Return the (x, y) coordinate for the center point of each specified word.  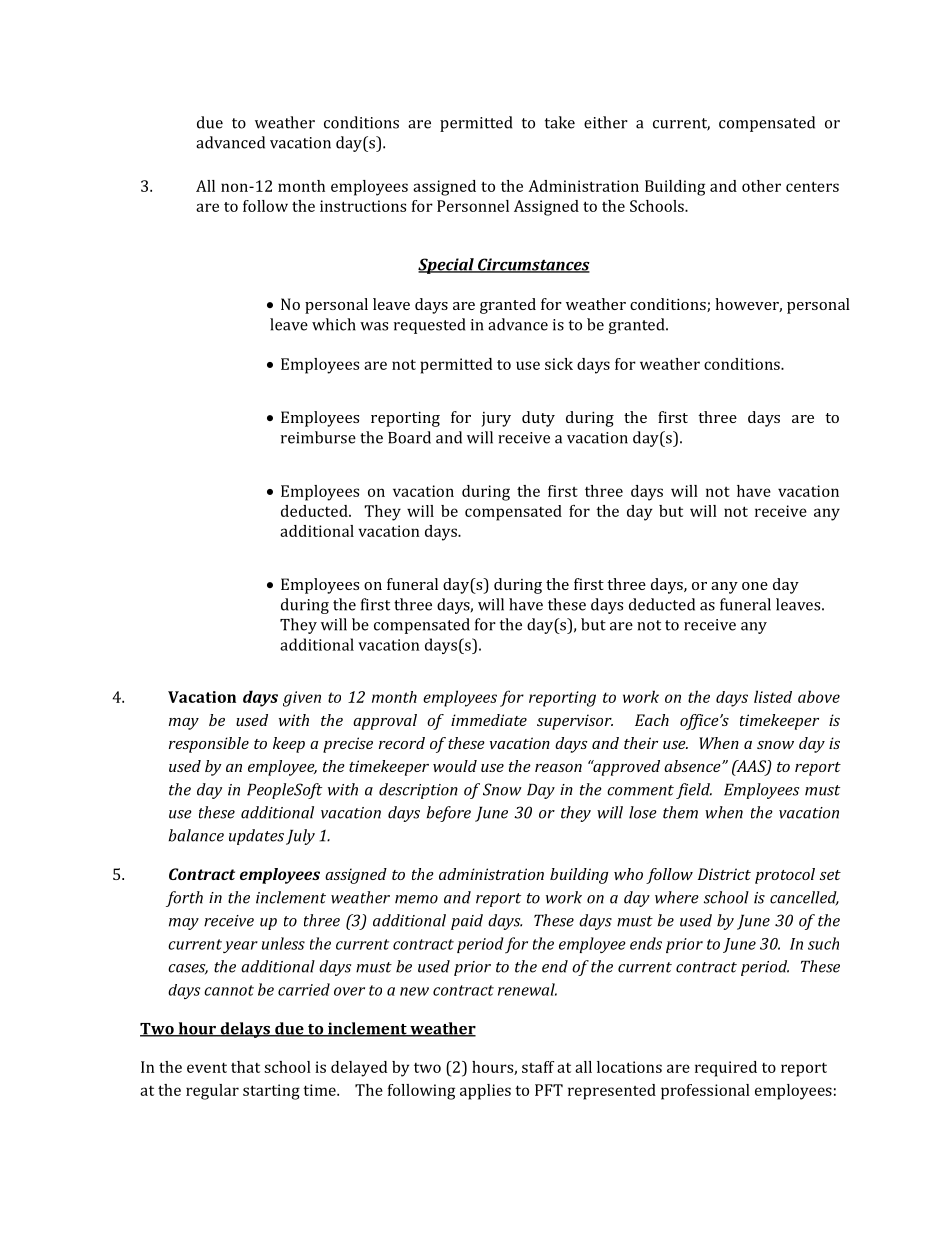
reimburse (318, 437)
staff (538, 1067)
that (245, 1067)
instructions (363, 206)
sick (559, 364)
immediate (489, 720)
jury (496, 419)
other (761, 186)
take (560, 122)
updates (256, 837)
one (755, 586)
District (724, 874)
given (302, 699)
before (448, 814)
